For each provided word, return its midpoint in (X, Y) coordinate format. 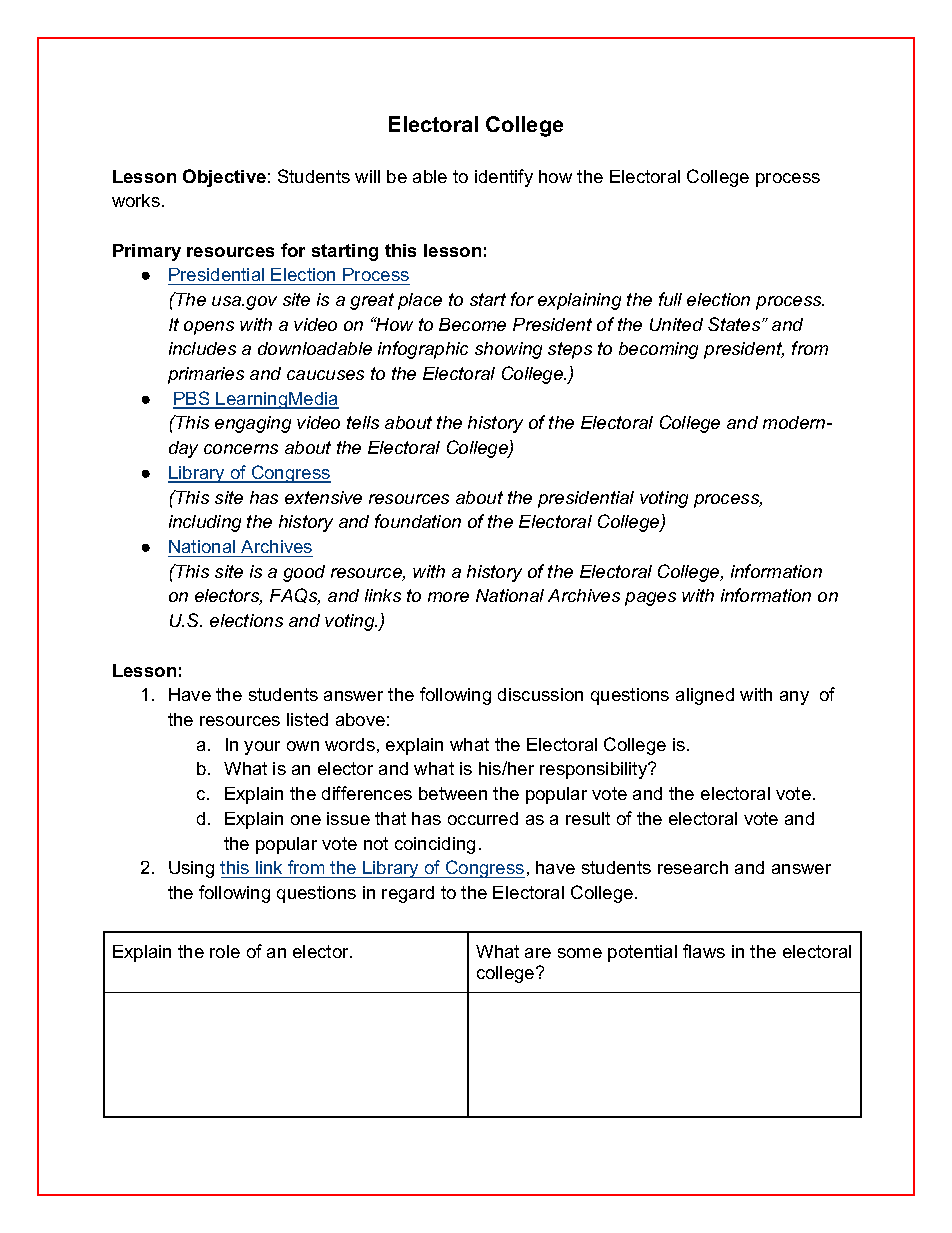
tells (363, 422)
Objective (224, 178)
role (225, 951)
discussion (540, 694)
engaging (253, 424)
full (670, 299)
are (538, 953)
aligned (705, 696)
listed (307, 719)
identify (504, 178)
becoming (658, 350)
